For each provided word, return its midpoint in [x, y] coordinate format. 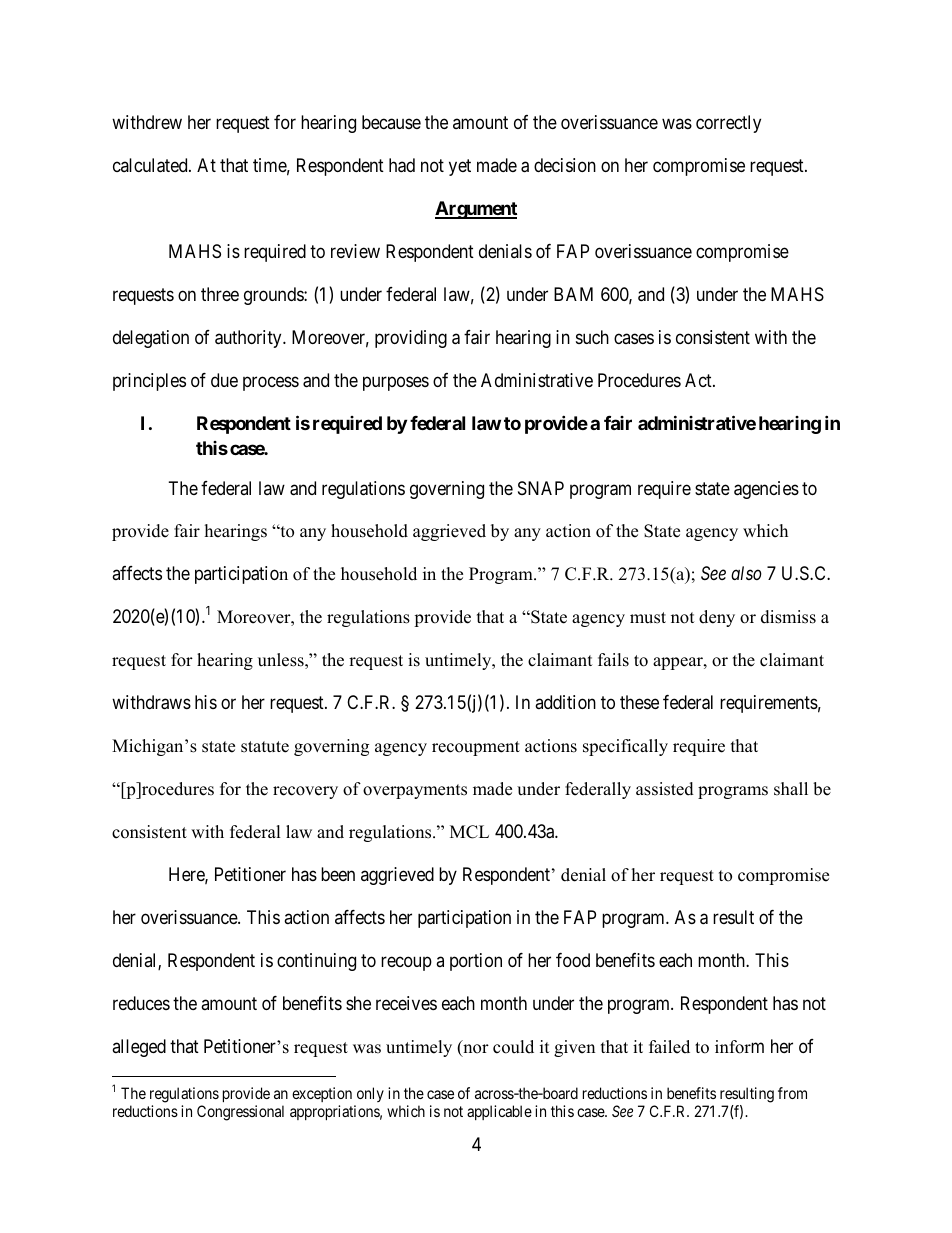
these [639, 702]
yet [460, 167]
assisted [665, 789]
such [592, 337]
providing [411, 339]
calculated [151, 165]
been [338, 874]
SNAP [541, 488]
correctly [728, 124]
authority [249, 339]
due [224, 380]
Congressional [240, 1113]
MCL [469, 832]
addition [565, 702]
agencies [766, 490]
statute [265, 747]
